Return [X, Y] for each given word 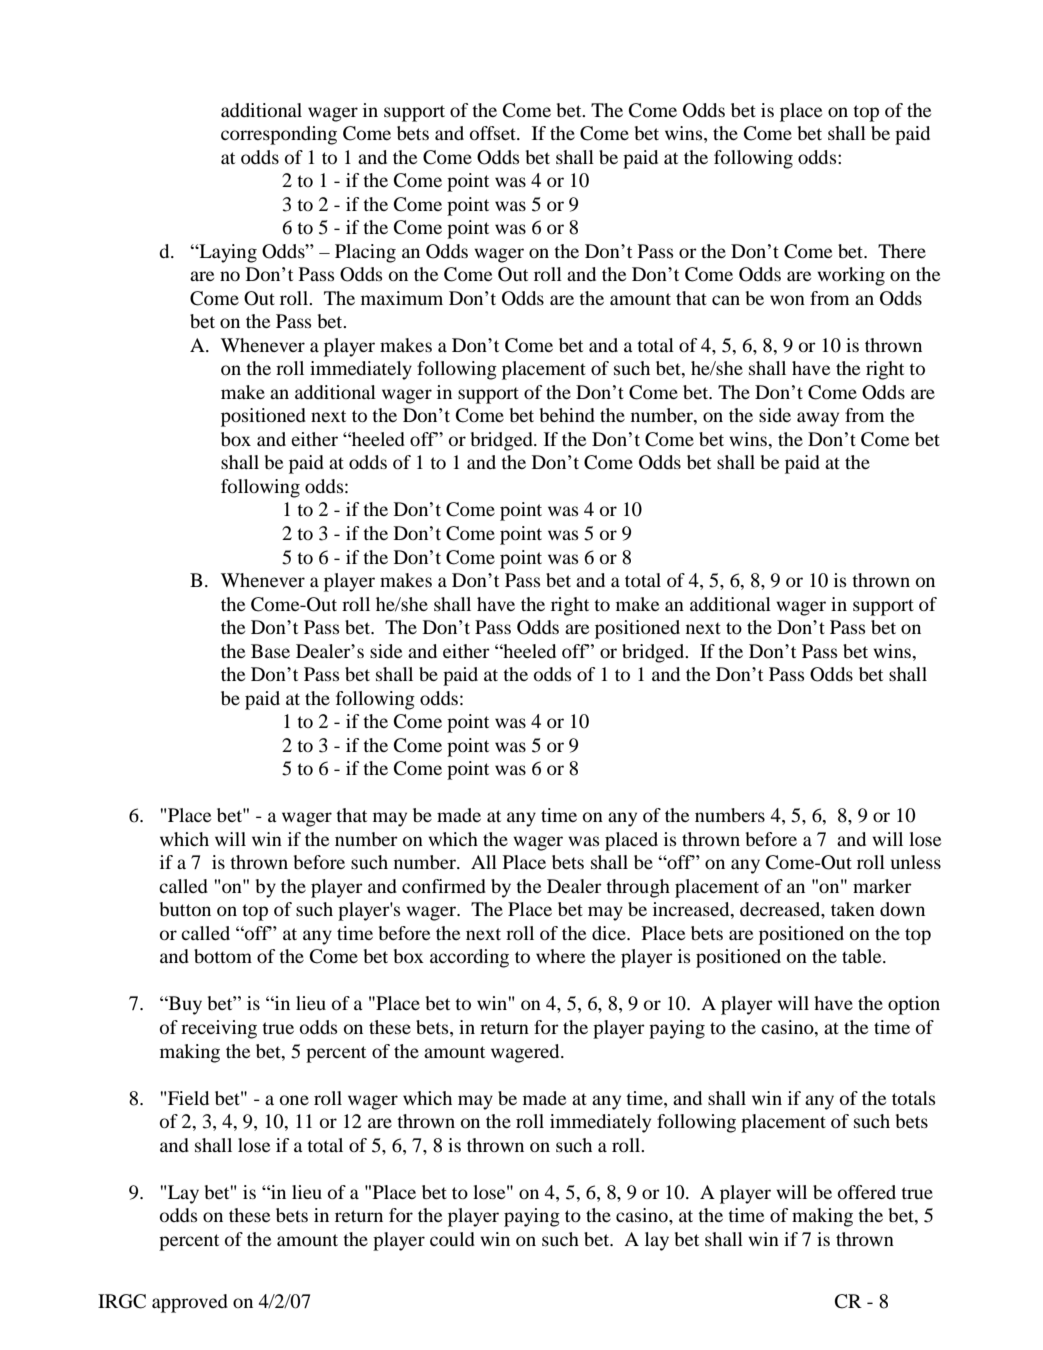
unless [916, 862]
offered [867, 1192]
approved [190, 1303]
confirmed [444, 886]
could [452, 1239]
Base [270, 651]
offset [494, 133]
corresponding [279, 135]
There [902, 251]
